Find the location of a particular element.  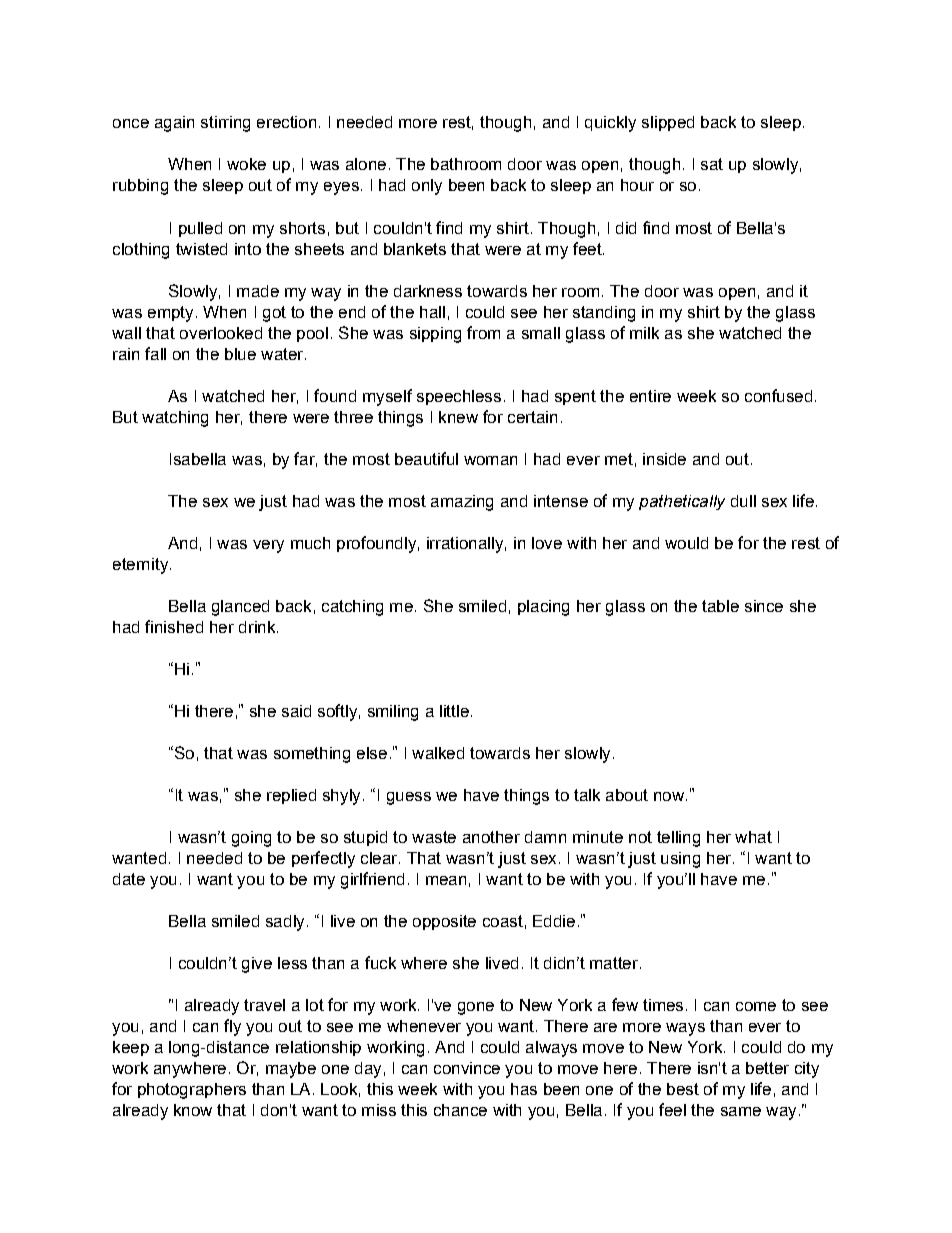

woman is located at coordinates (490, 460).
